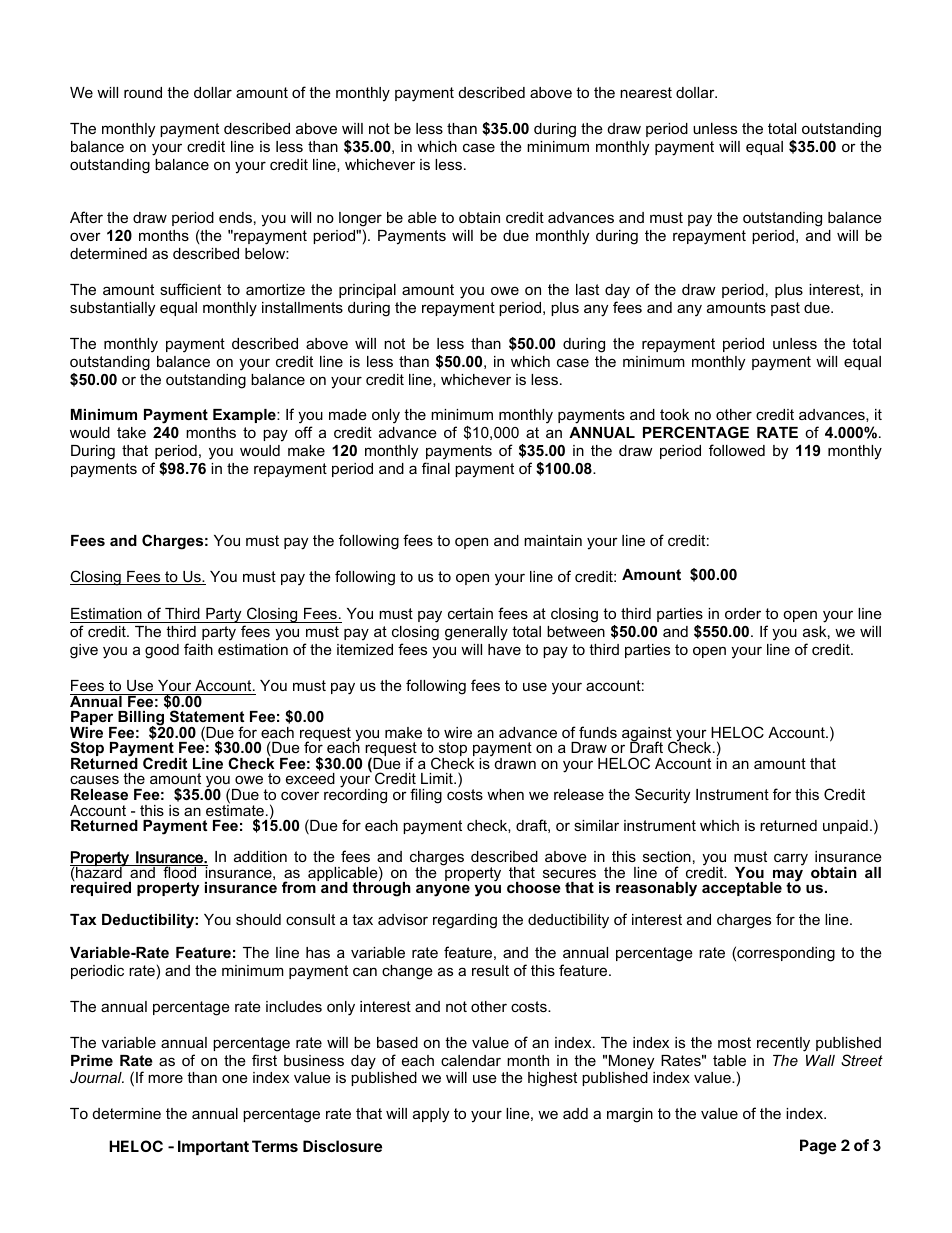 This screenshot has height=1233, width=952. Describe the element at coordinates (431, 1115) in the screenshot. I see `apply` at that location.
